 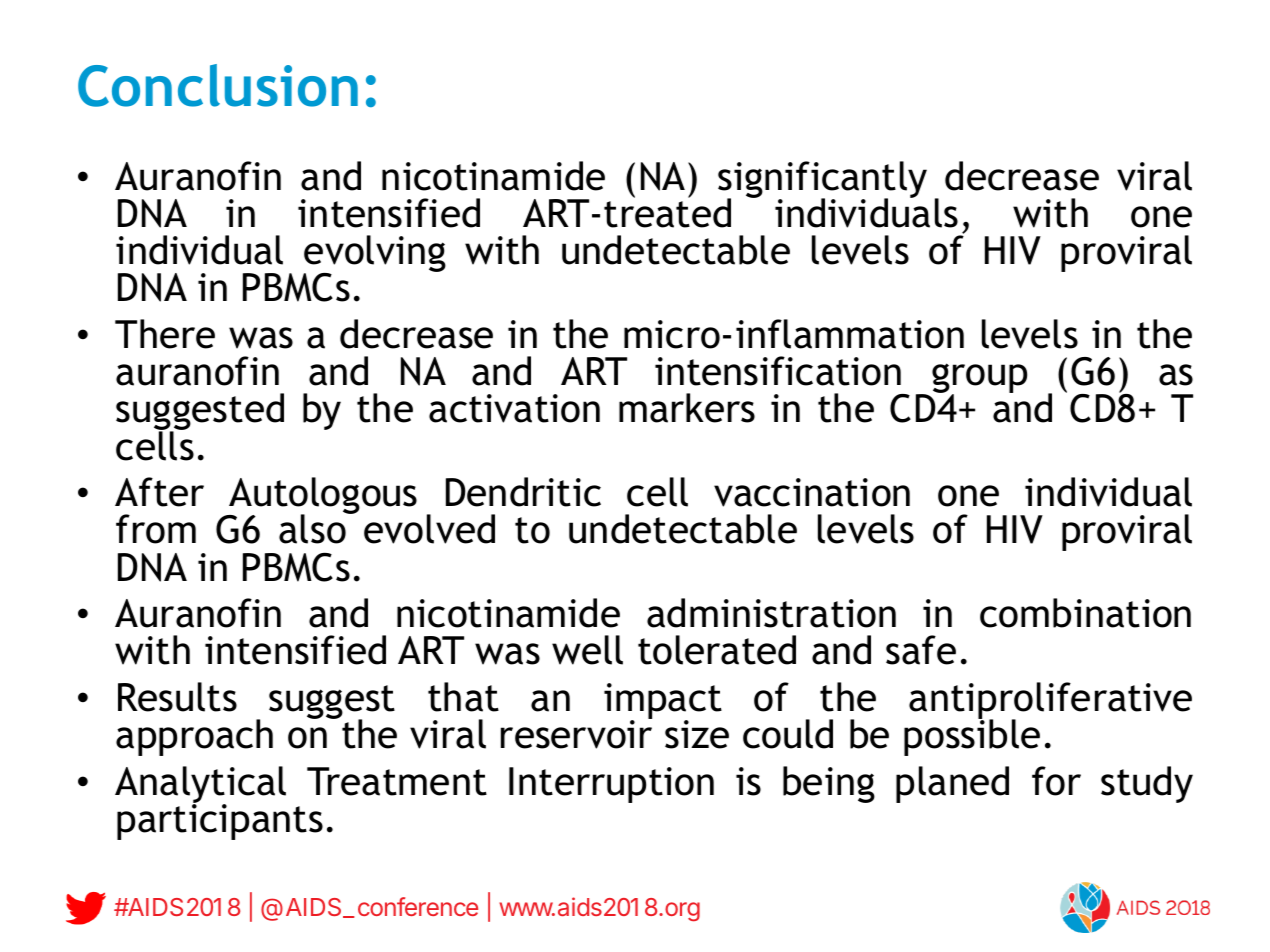 I want to click on significantly, so click(x=822, y=180).
